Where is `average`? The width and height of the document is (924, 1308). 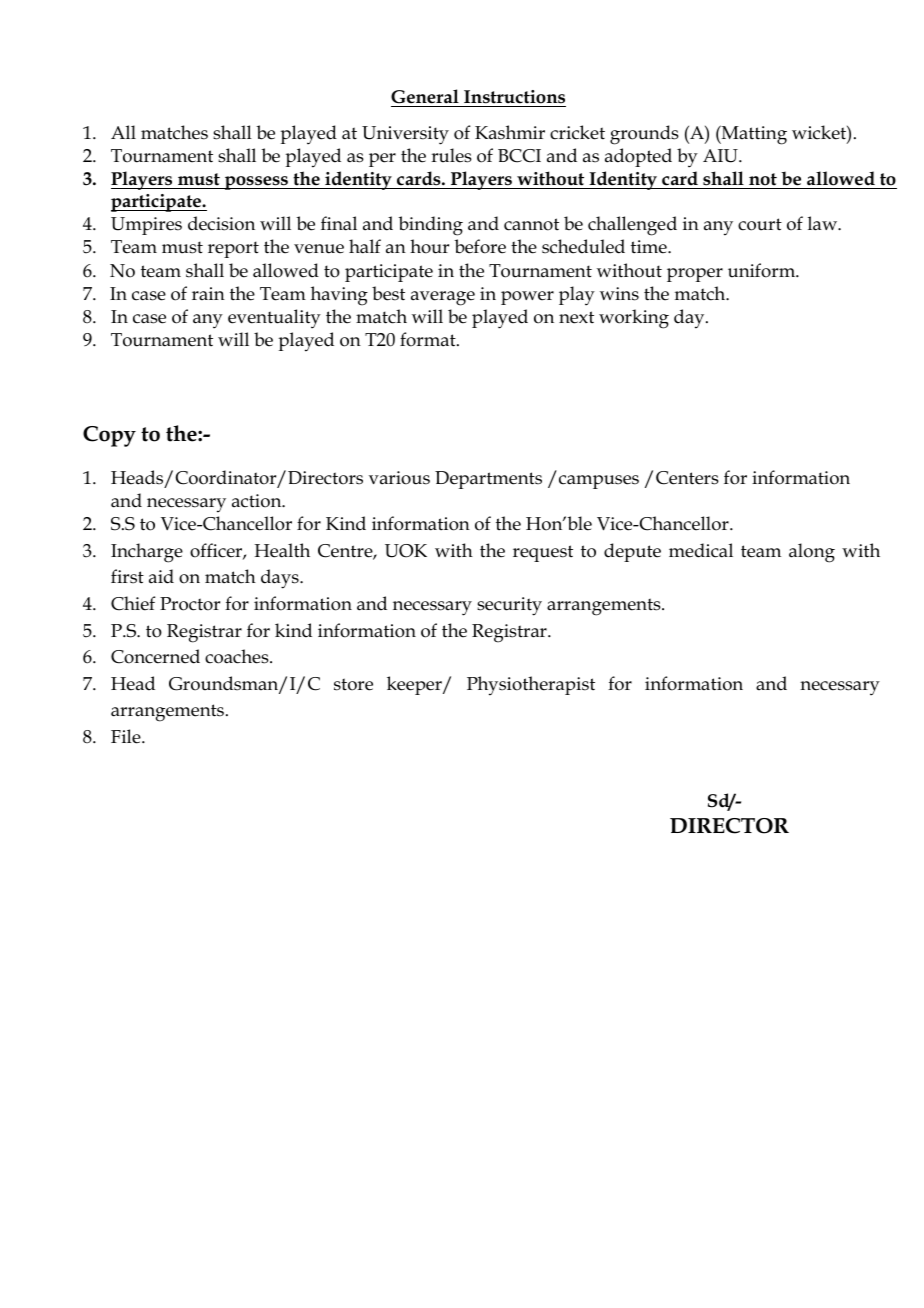
average is located at coordinates (443, 298).
